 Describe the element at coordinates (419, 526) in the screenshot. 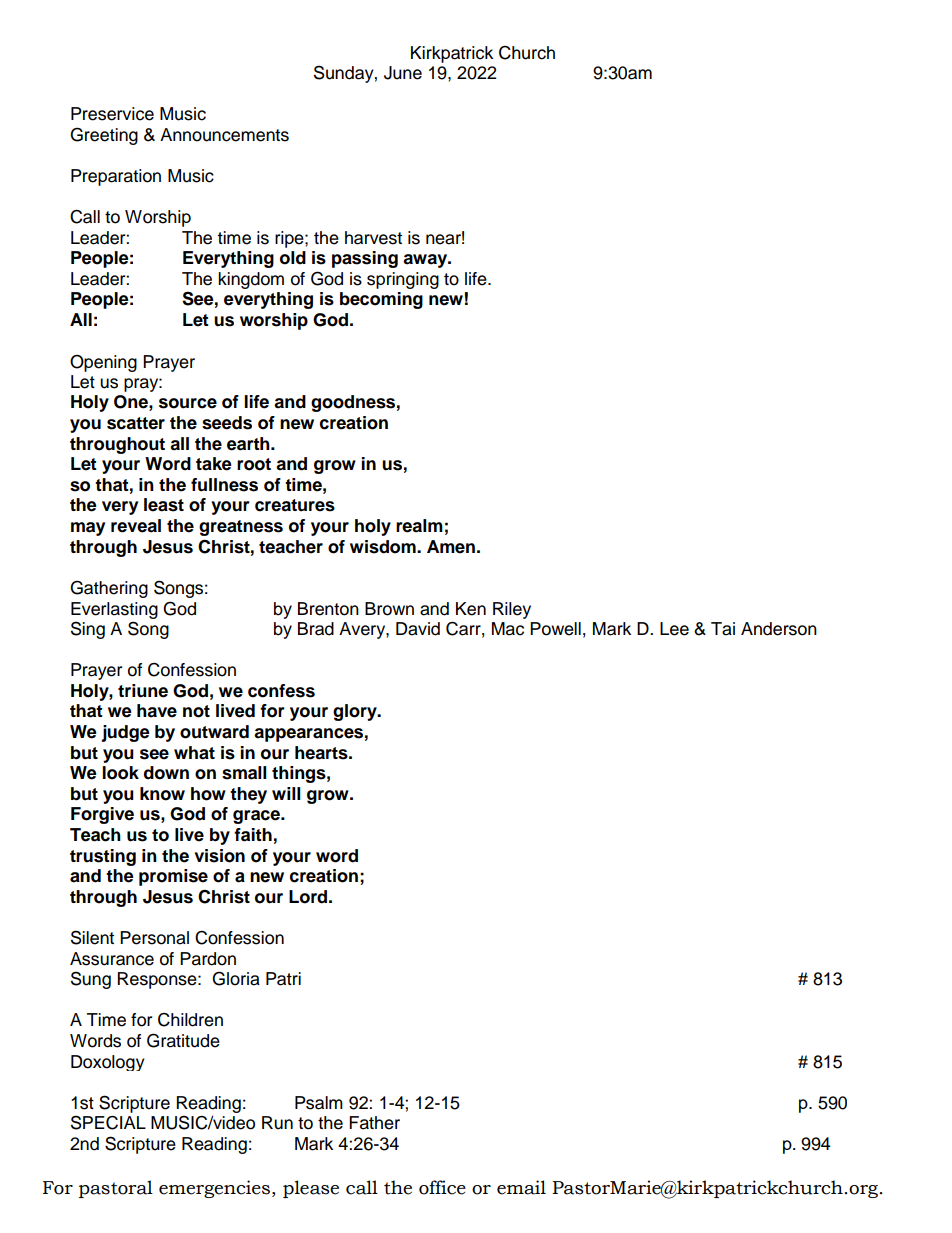

I see `realm` at that location.
